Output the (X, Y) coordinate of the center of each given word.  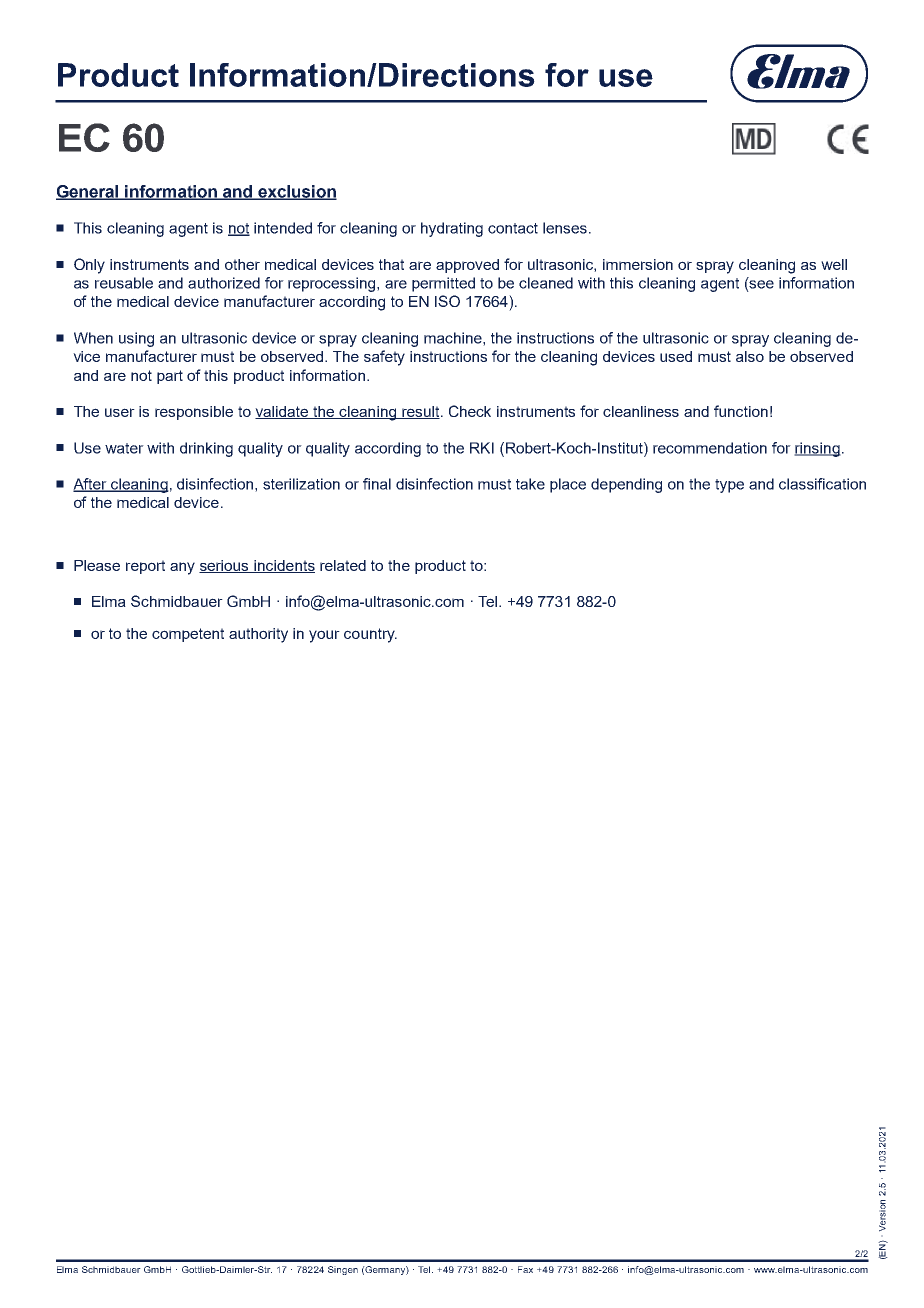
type (729, 486)
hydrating (452, 229)
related (343, 565)
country (370, 635)
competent (188, 635)
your (324, 636)
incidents (283, 566)
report (145, 567)
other (242, 264)
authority (258, 635)
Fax (525, 1269)
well (834, 264)
